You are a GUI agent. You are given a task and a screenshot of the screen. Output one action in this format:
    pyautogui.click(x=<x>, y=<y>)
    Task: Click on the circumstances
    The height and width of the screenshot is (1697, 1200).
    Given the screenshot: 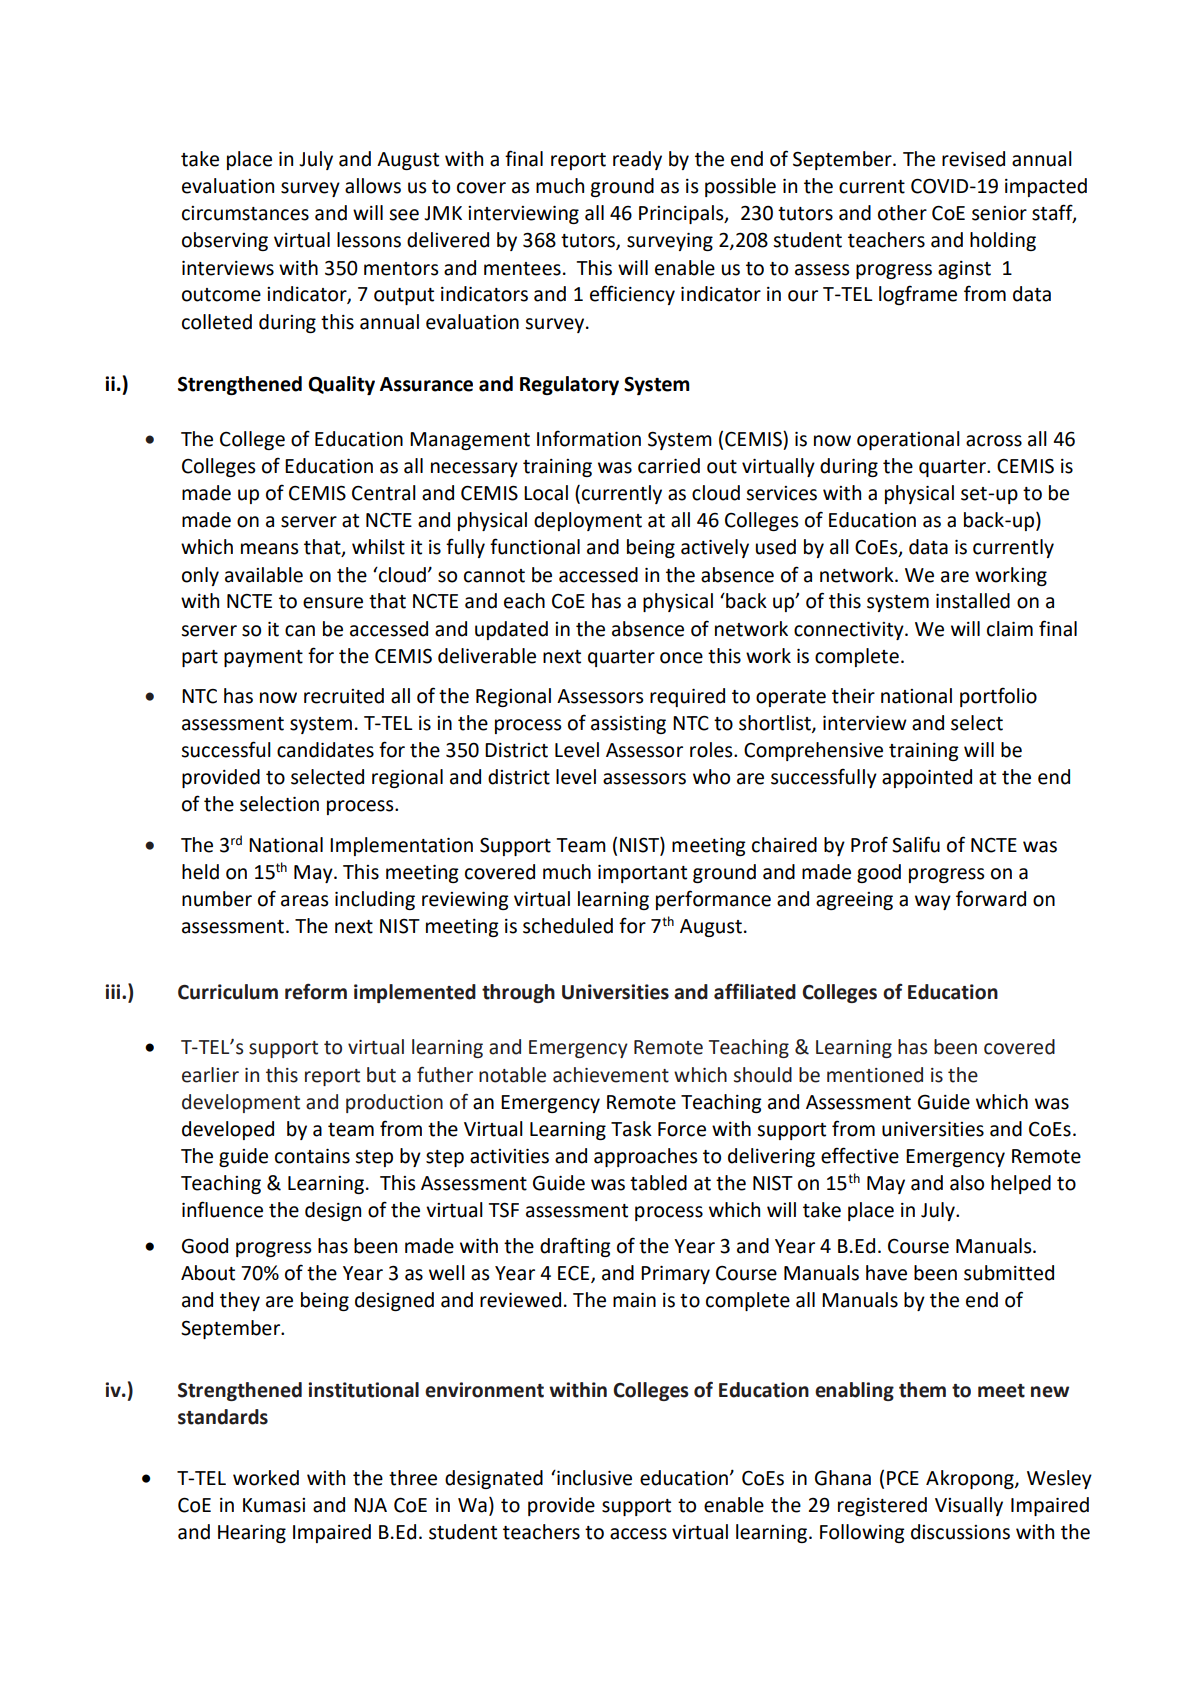 What is the action you would take?
    pyautogui.click(x=245, y=213)
